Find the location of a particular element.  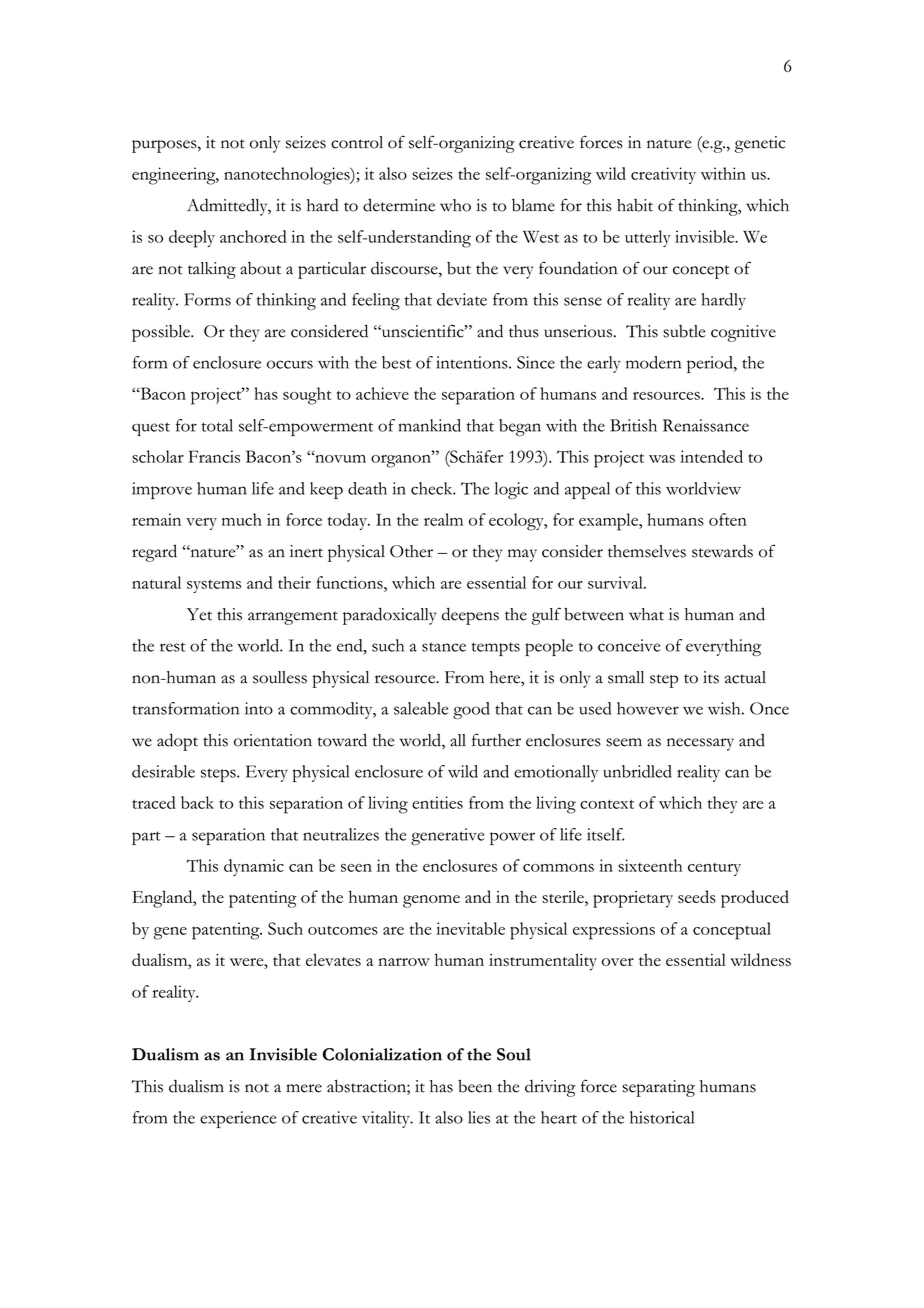

what is located at coordinates (646, 614).
